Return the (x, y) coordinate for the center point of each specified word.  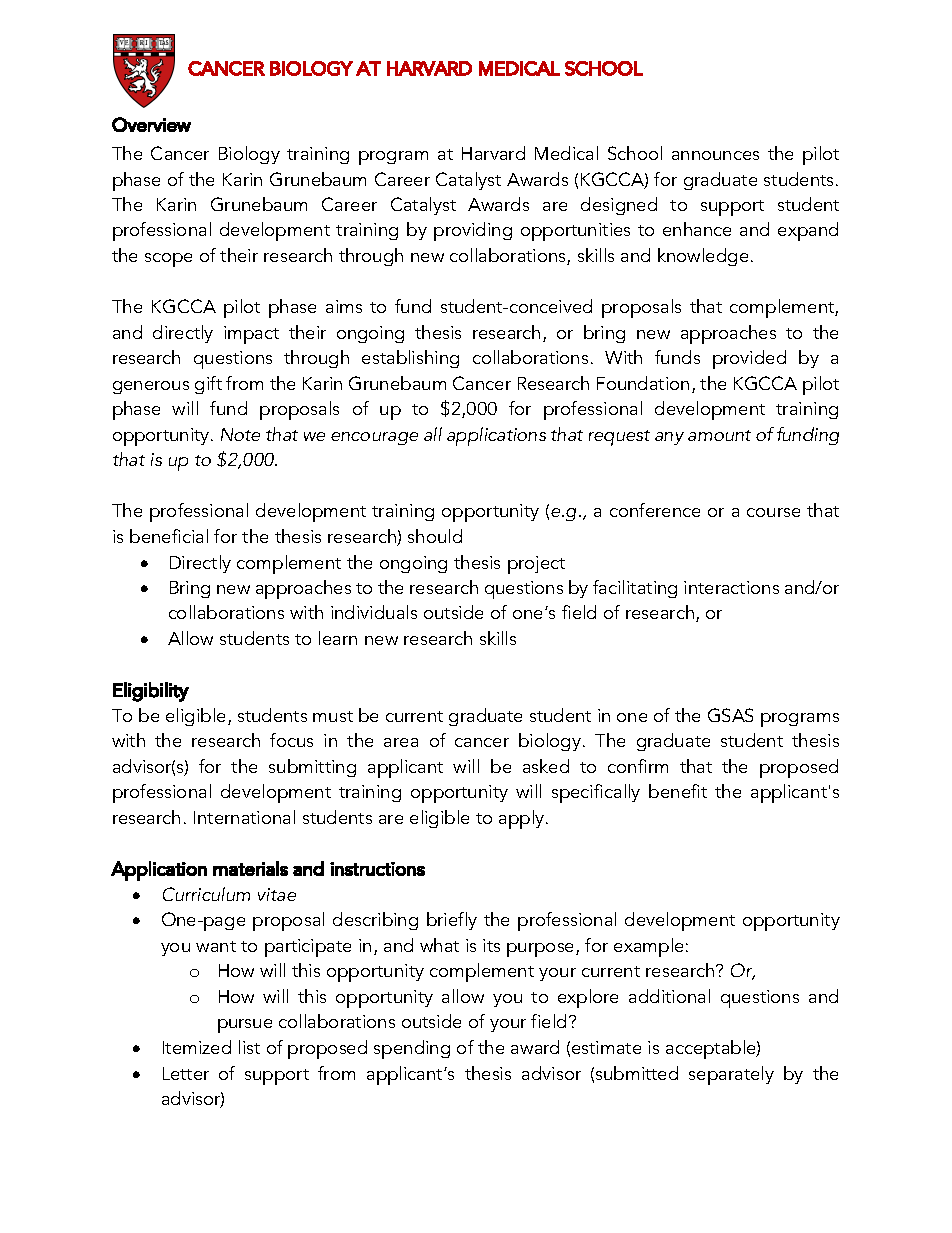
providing (473, 231)
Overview (151, 124)
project (536, 565)
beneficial (169, 536)
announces (715, 155)
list (249, 1047)
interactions (731, 587)
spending (412, 1049)
